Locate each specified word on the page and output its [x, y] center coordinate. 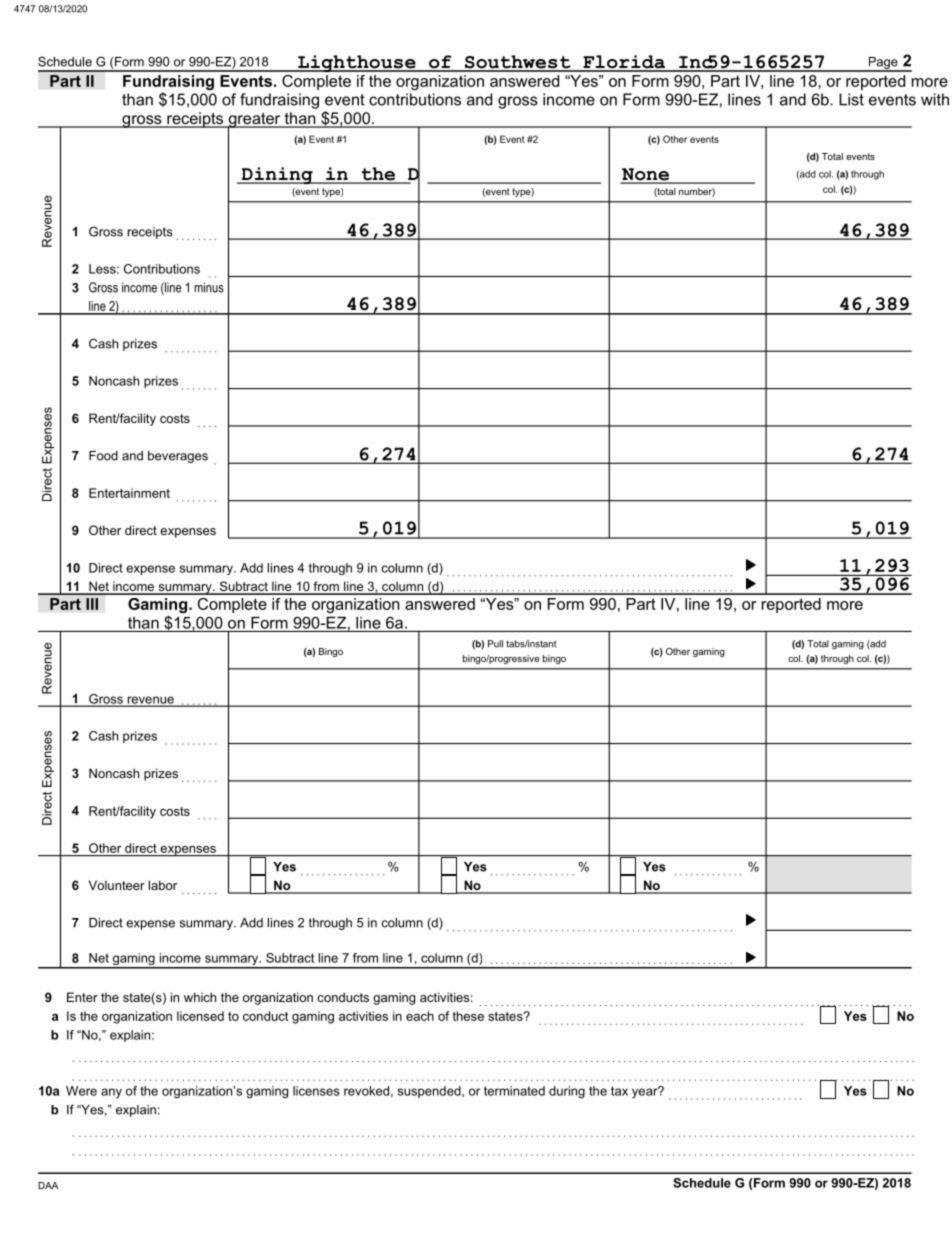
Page [883, 64]
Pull [495, 644]
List [851, 99]
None [645, 175]
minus [209, 287]
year [646, 1092]
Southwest [518, 63]
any [111, 1093]
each [420, 1016]
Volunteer [117, 885]
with [935, 99]
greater [254, 121]
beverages [178, 457]
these [468, 1016]
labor [163, 885]
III [92, 604]
